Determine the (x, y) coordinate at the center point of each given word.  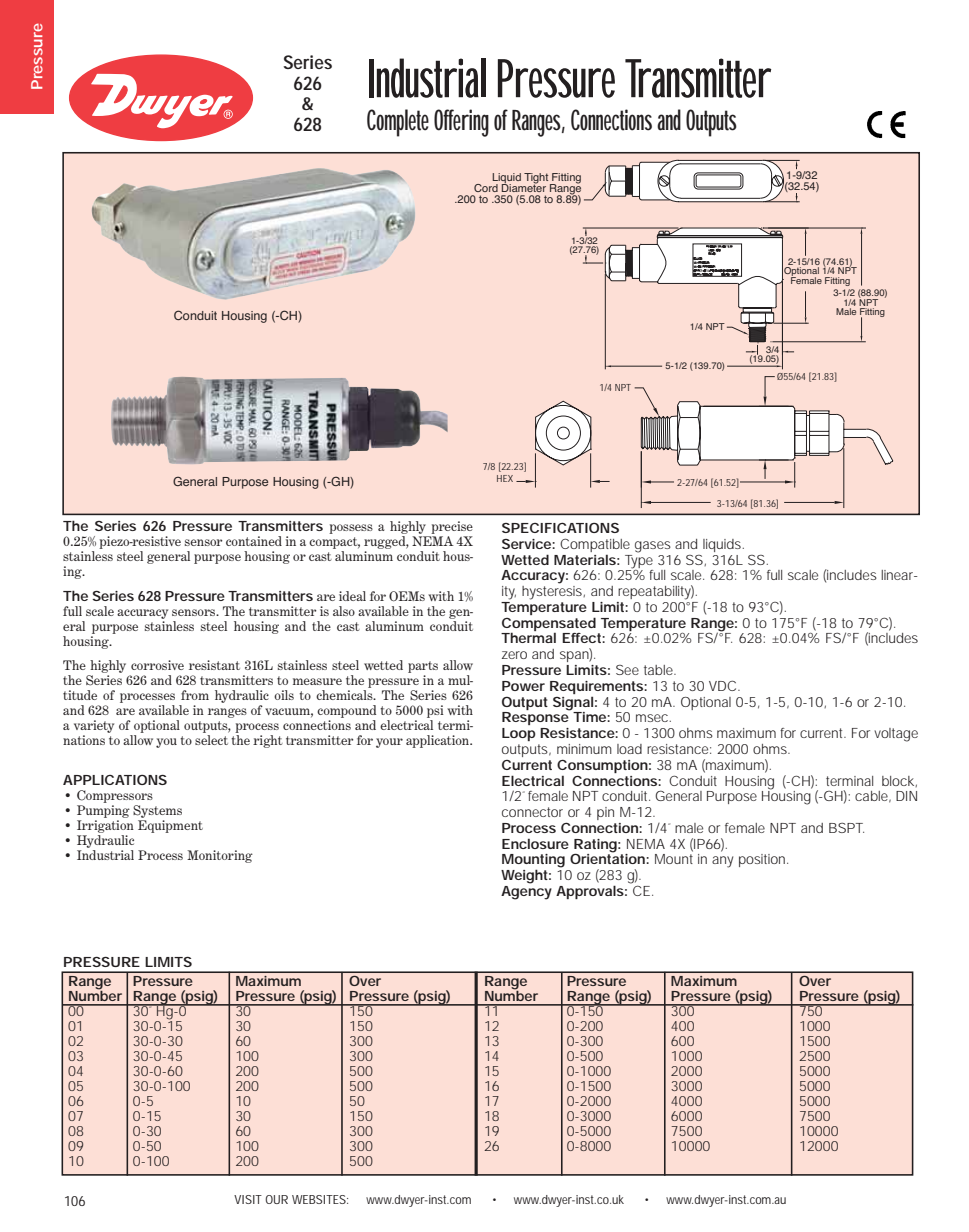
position (763, 860)
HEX (505, 478)
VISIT (248, 1199)
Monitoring (220, 856)
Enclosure (535, 843)
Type (639, 560)
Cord (486, 188)
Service (527, 544)
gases (653, 547)
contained (254, 541)
